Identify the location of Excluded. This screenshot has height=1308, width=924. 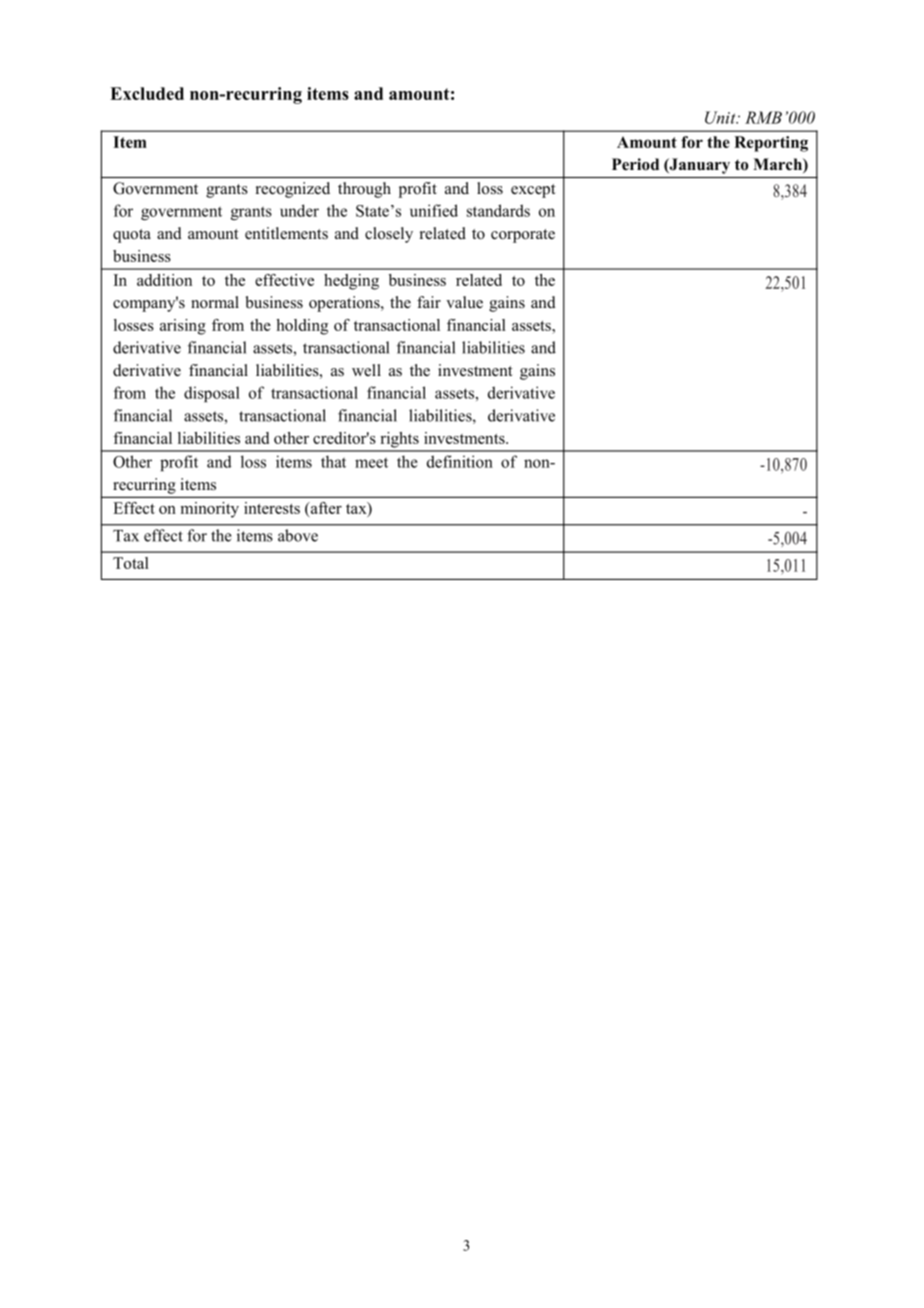
(147, 93).
